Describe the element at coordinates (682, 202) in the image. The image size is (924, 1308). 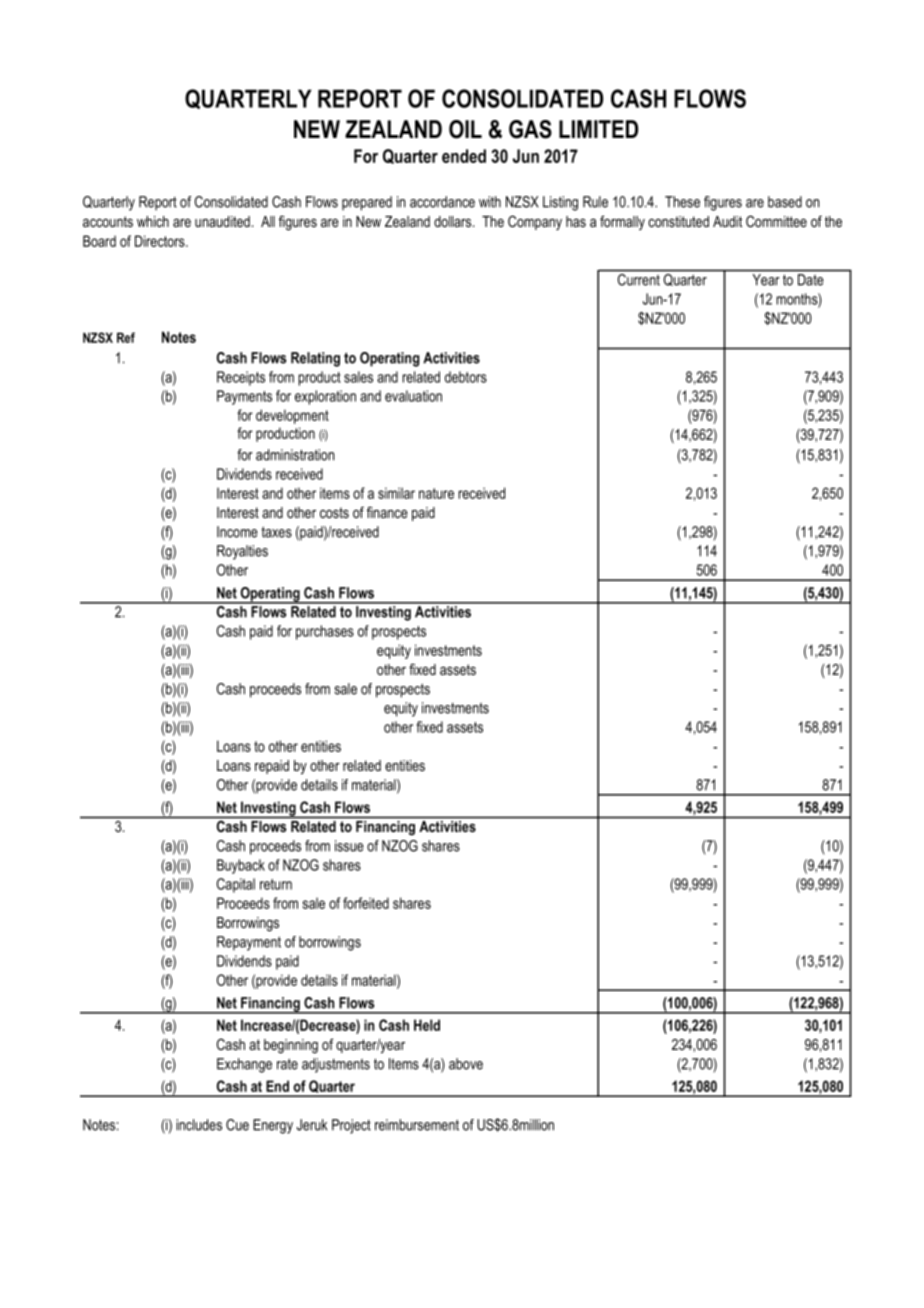
I see `These` at that location.
